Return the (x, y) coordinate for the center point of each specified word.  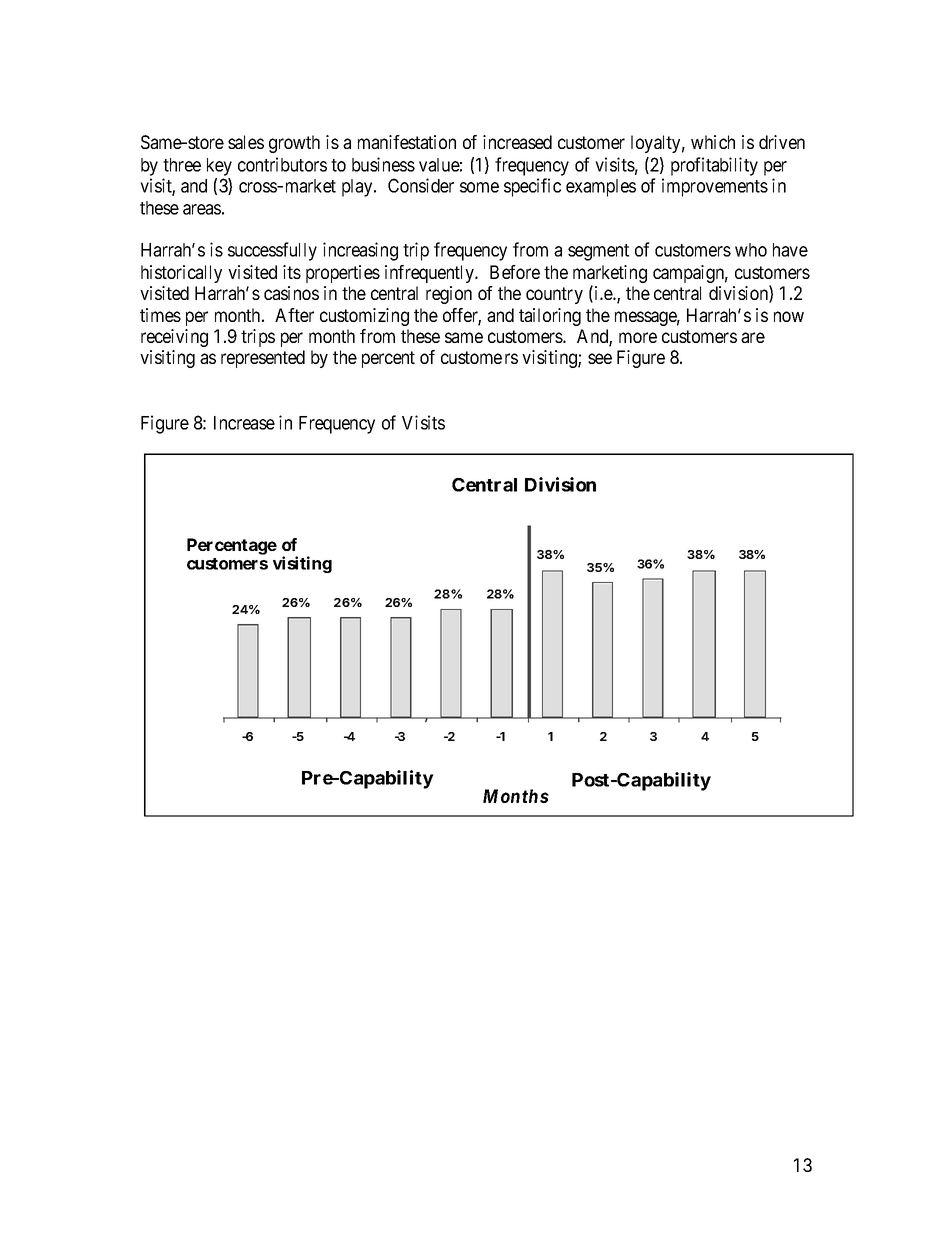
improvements (715, 187)
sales (246, 142)
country (554, 295)
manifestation (407, 142)
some (479, 187)
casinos (291, 293)
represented (263, 359)
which (713, 142)
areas (202, 209)
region (449, 295)
